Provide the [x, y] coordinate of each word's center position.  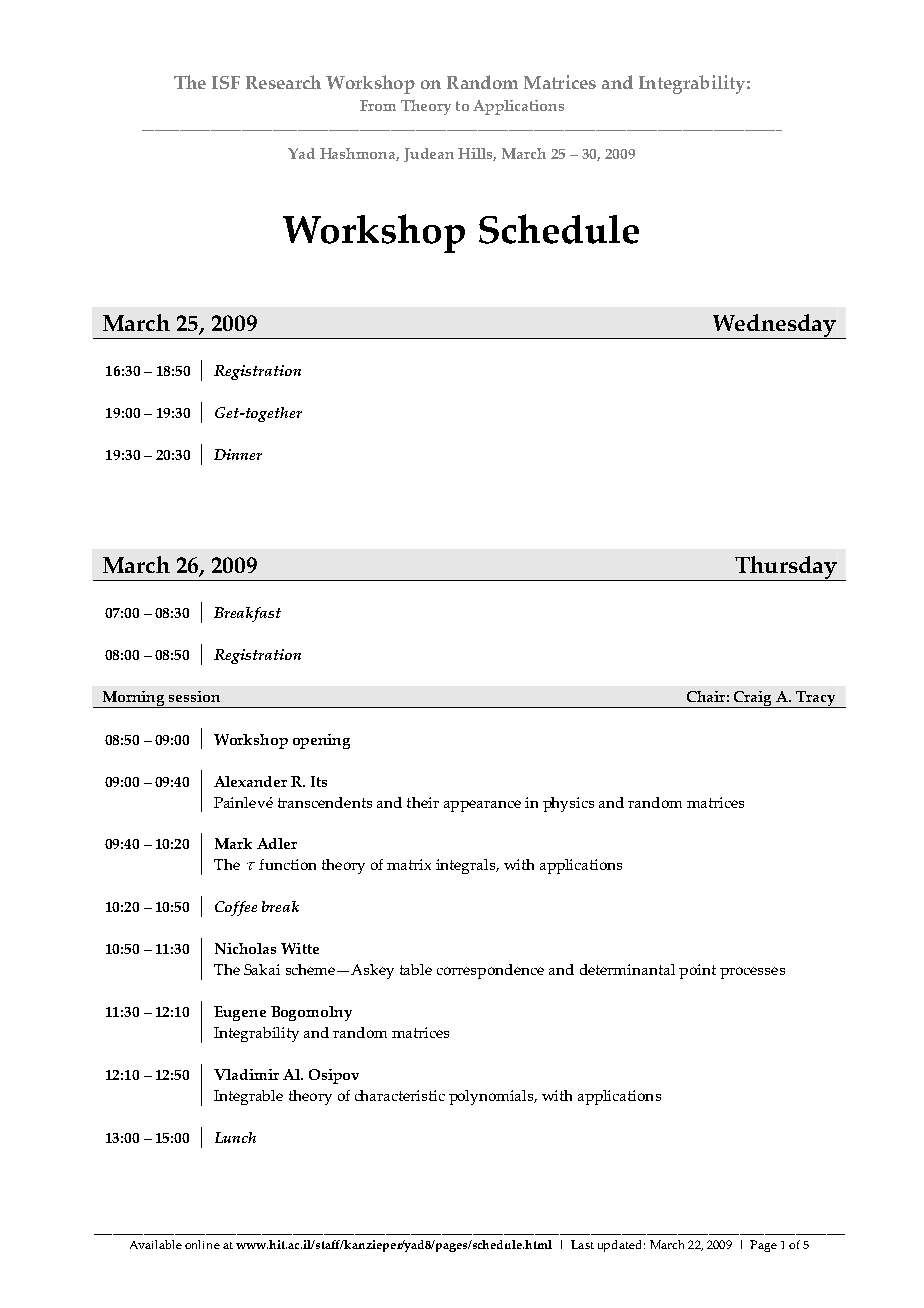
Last [582, 1244]
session [194, 696]
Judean [429, 155]
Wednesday [774, 326]
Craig [753, 699]
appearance [482, 806]
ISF [226, 82]
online [202, 1244]
